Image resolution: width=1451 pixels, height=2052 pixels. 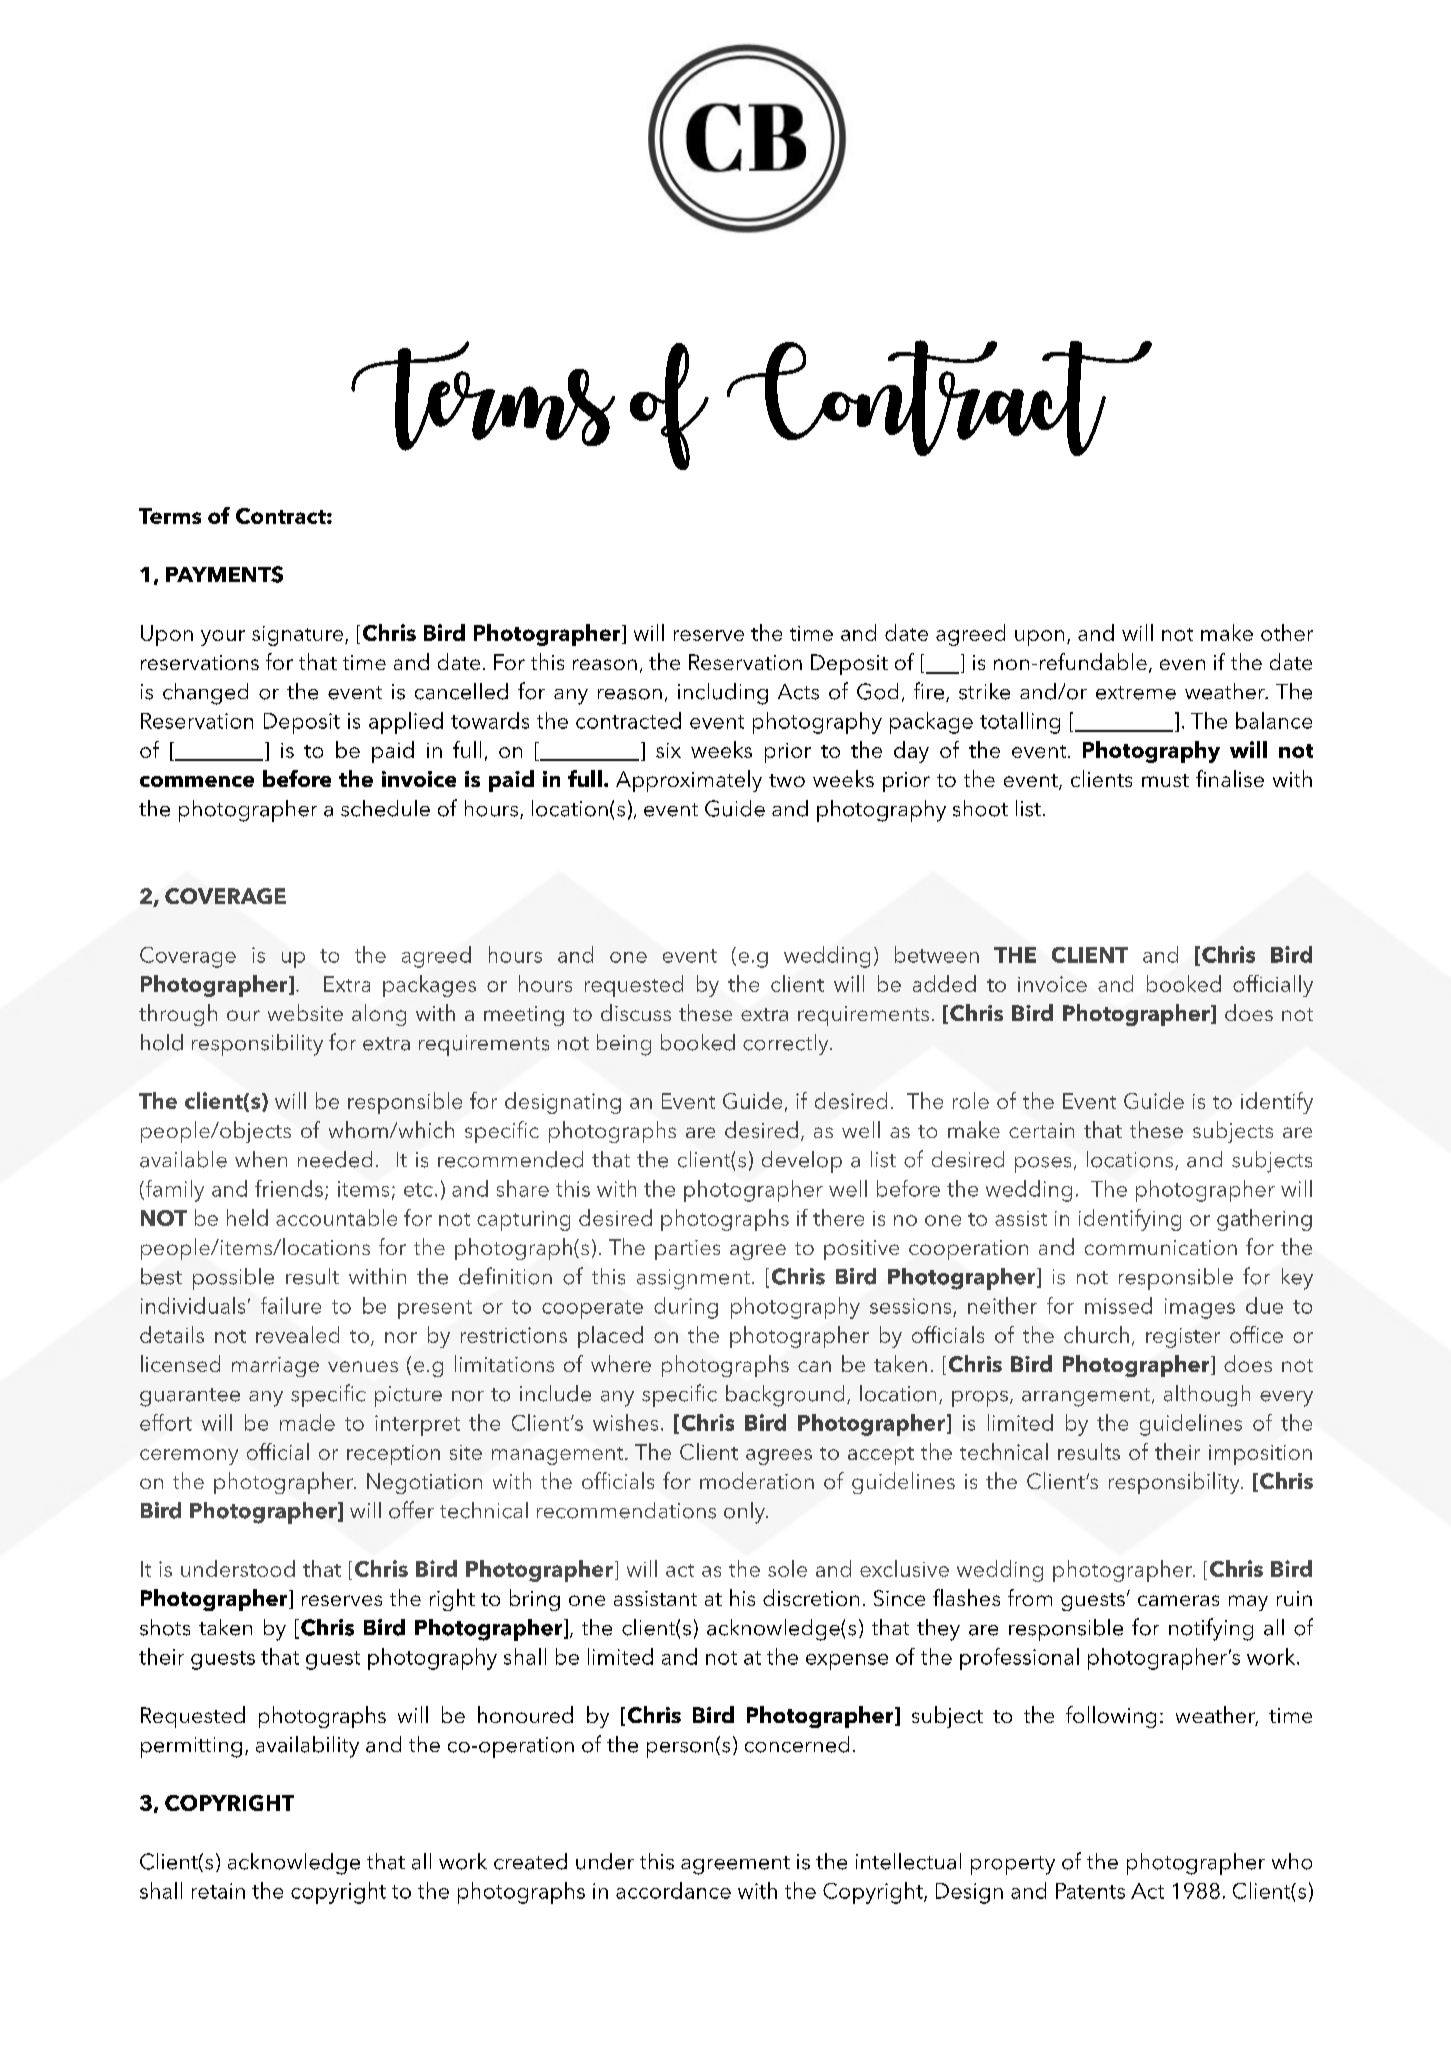 I want to click on including, so click(x=723, y=694).
